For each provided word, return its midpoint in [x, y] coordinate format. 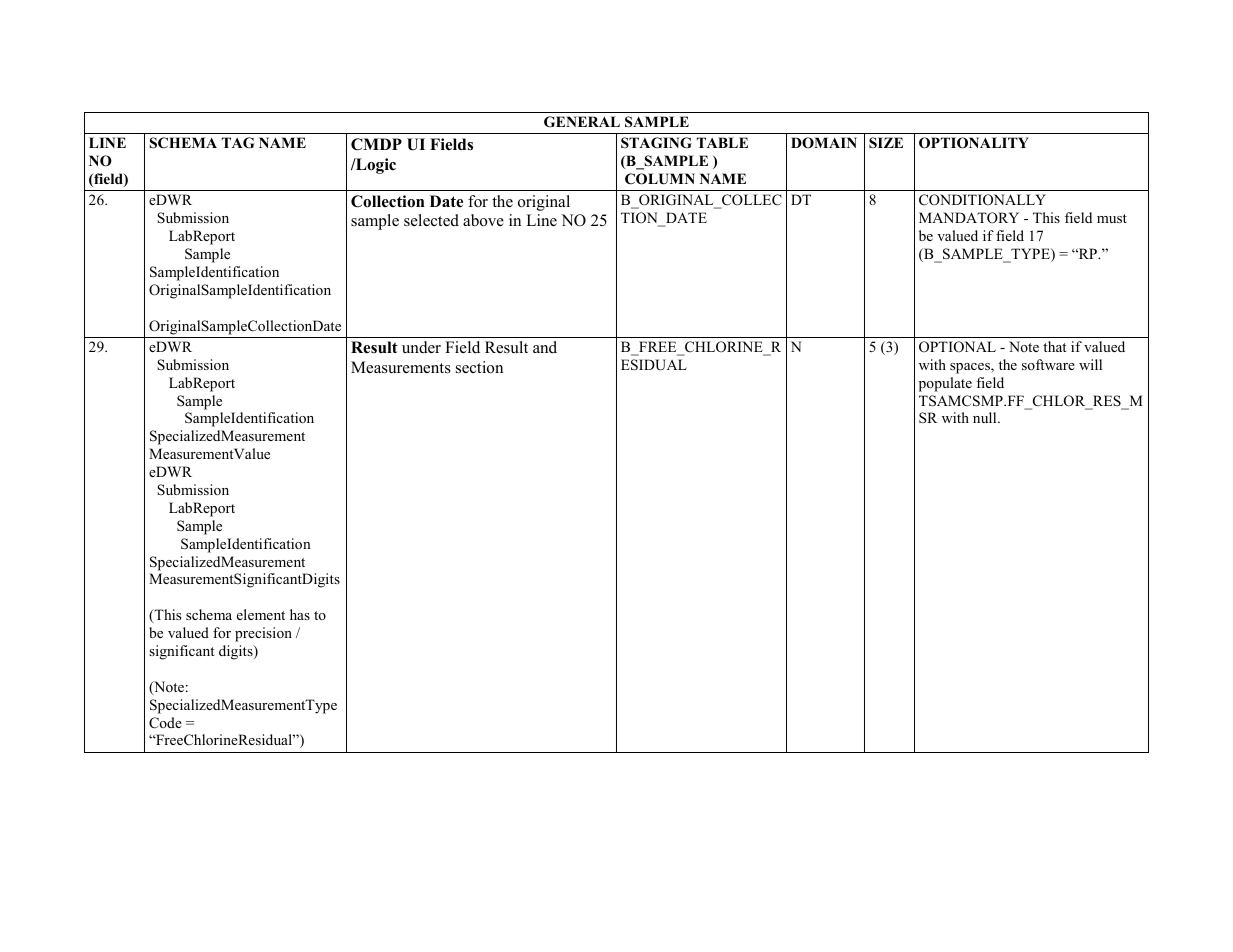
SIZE [886, 142]
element [261, 614]
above [483, 220]
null [986, 417]
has [300, 614]
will [1090, 364]
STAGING [656, 143]
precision [263, 634]
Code [165, 723]
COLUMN [660, 179]
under [421, 347]
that [1055, 346]
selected [431, 220]
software [1048, 364]
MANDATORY [969, 218]
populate [945, 384]
